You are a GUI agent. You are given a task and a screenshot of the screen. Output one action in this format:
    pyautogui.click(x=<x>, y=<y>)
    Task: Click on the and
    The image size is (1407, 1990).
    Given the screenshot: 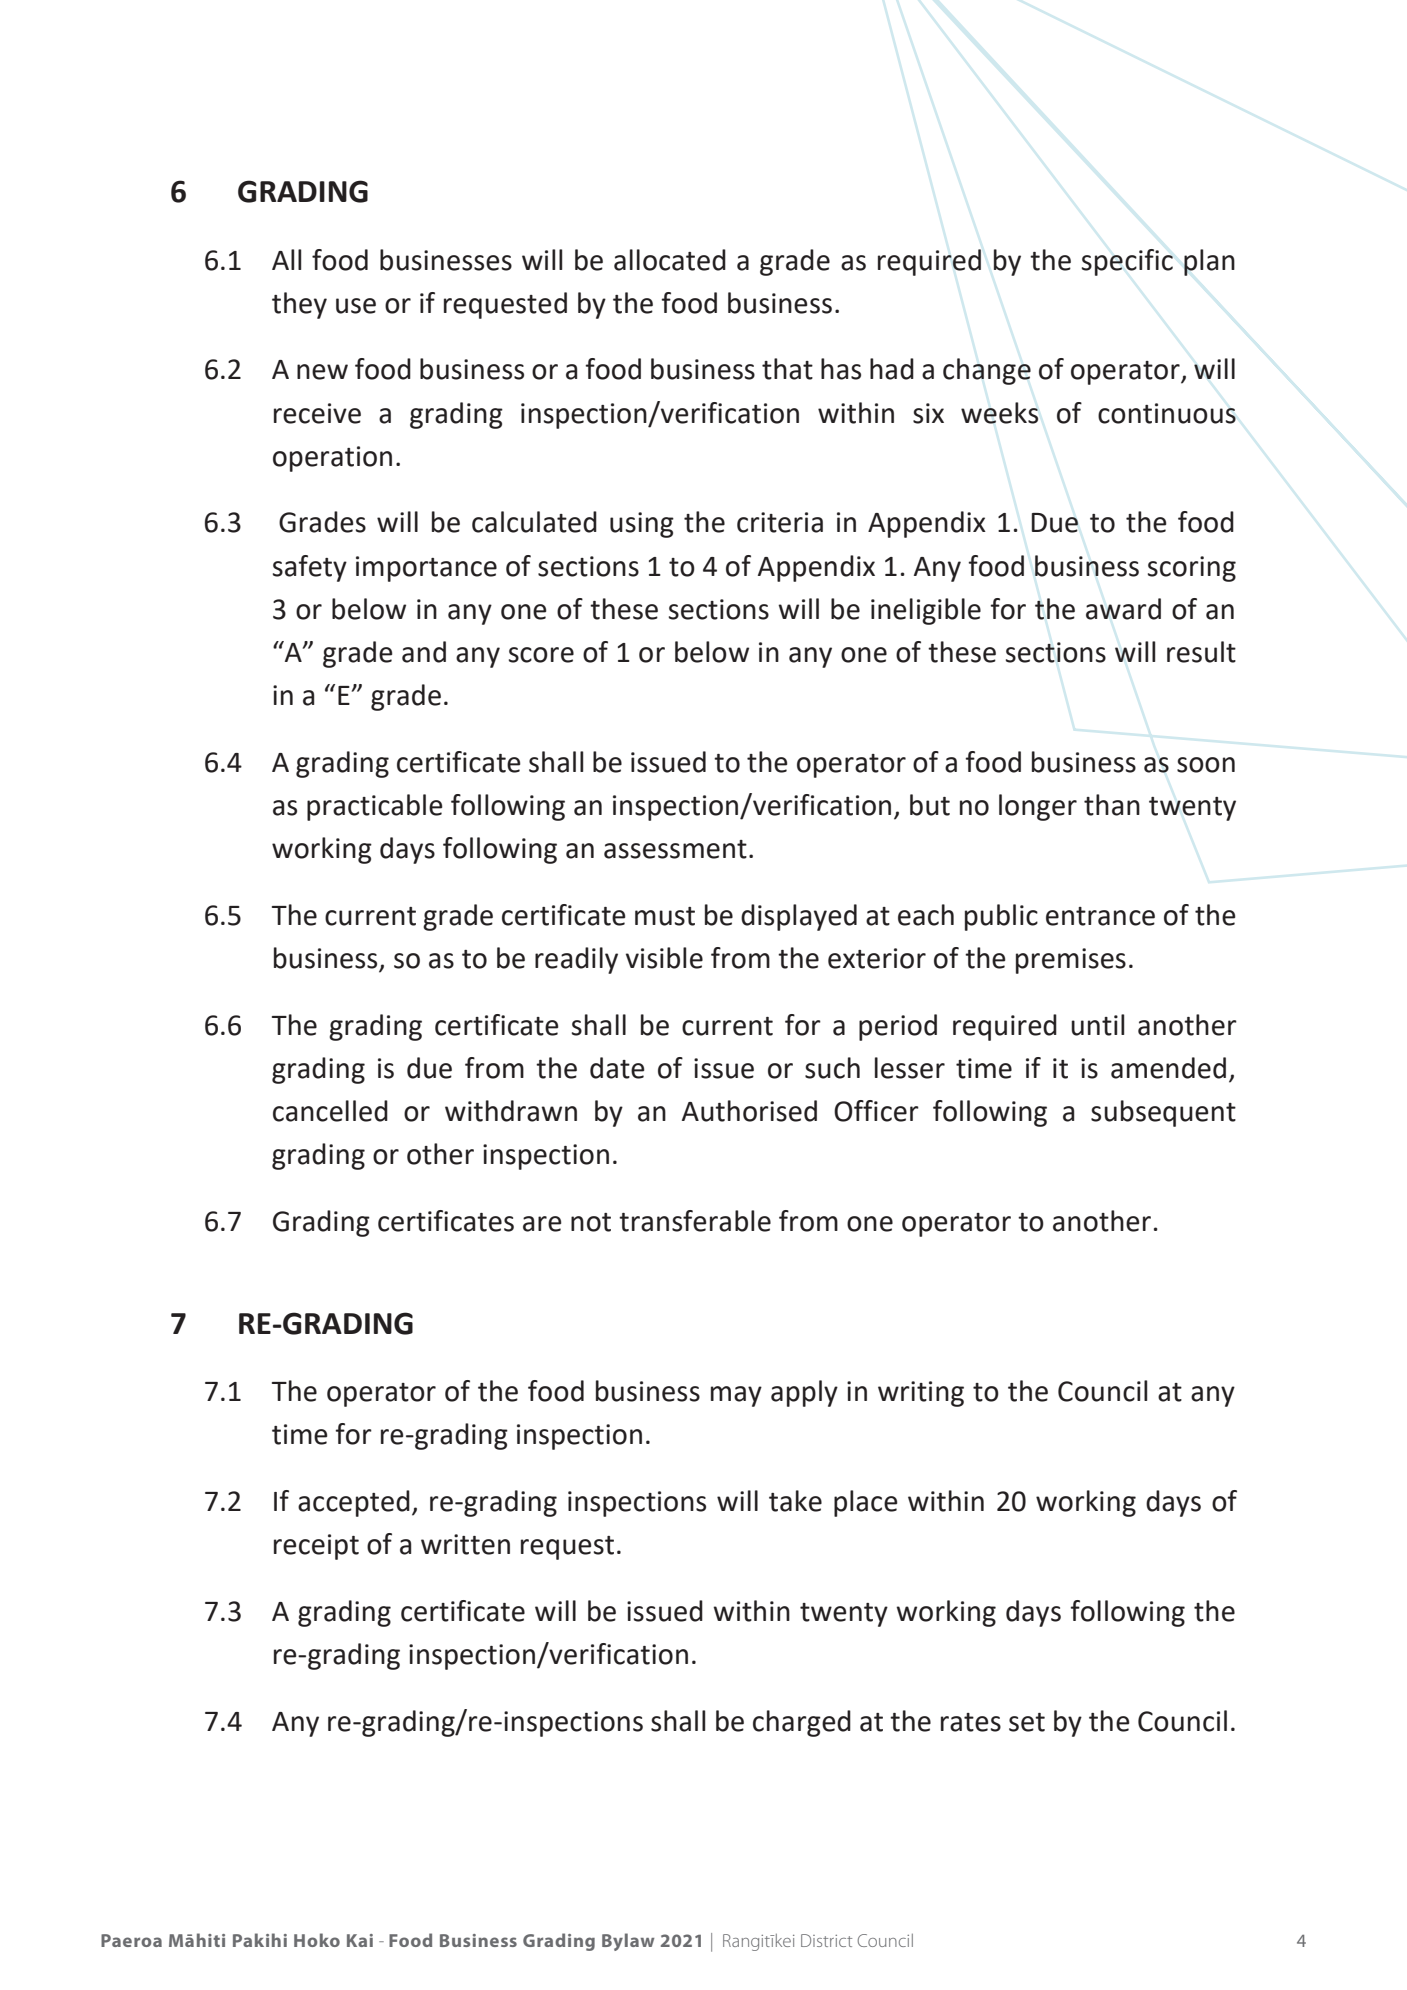 What is the action you would take?
    pyautogui.click(x=424, y=652)
